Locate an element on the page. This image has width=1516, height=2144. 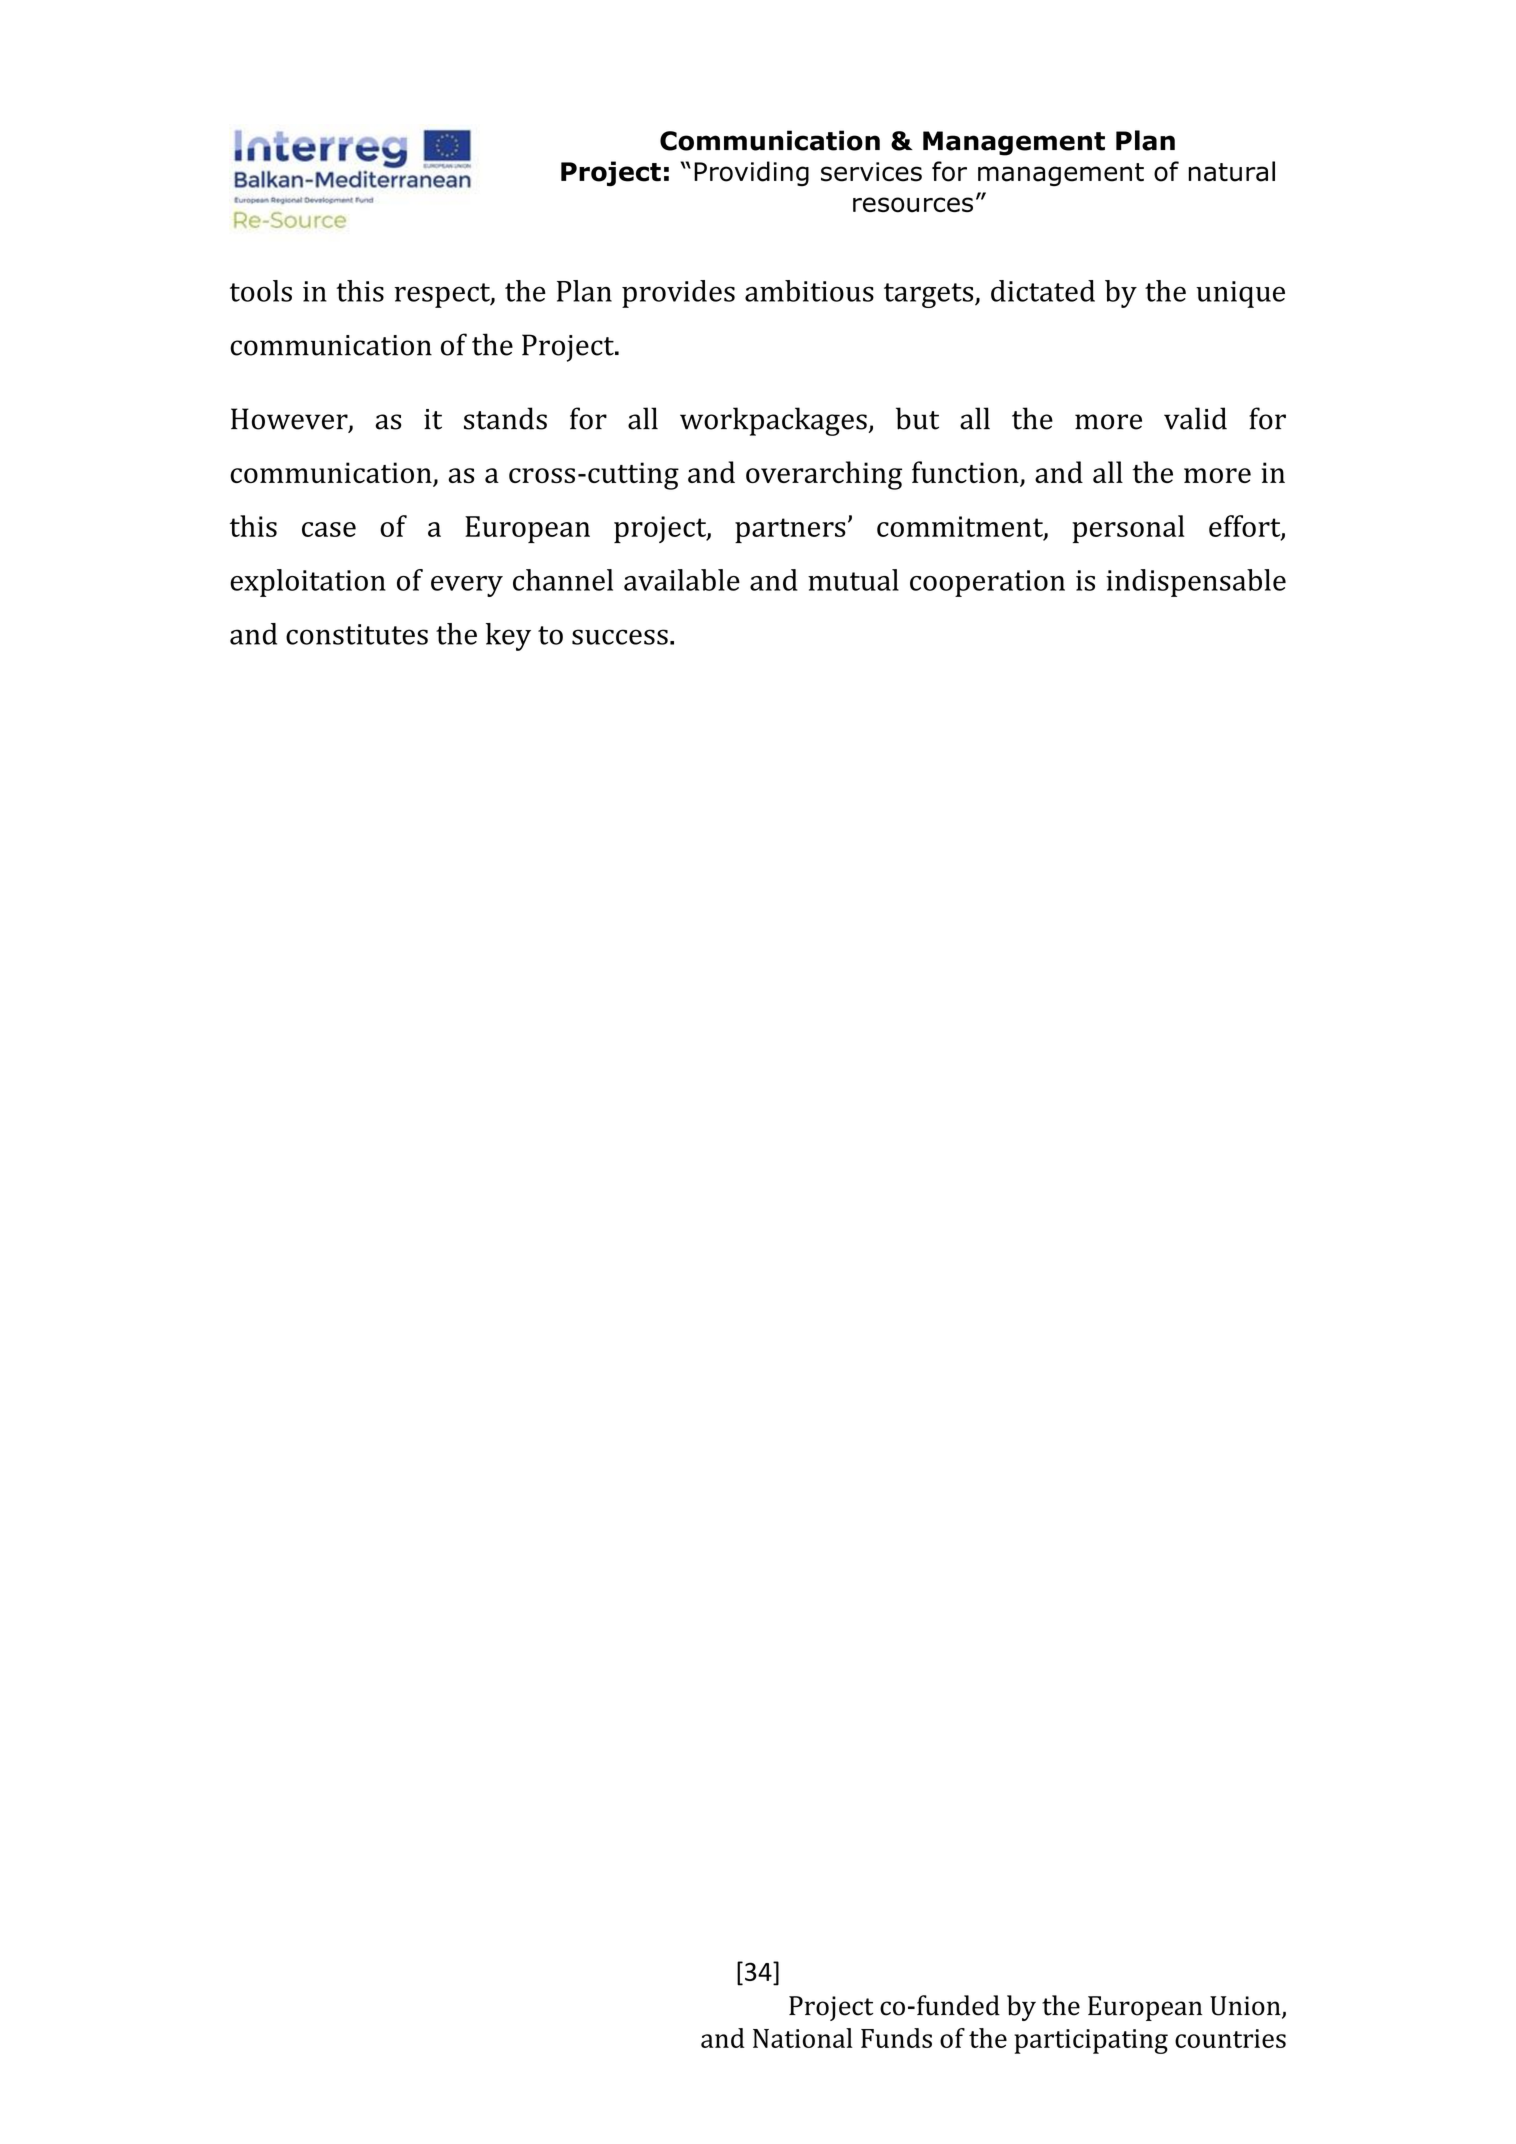
indispensable is located at coordinates (1196, 583).
